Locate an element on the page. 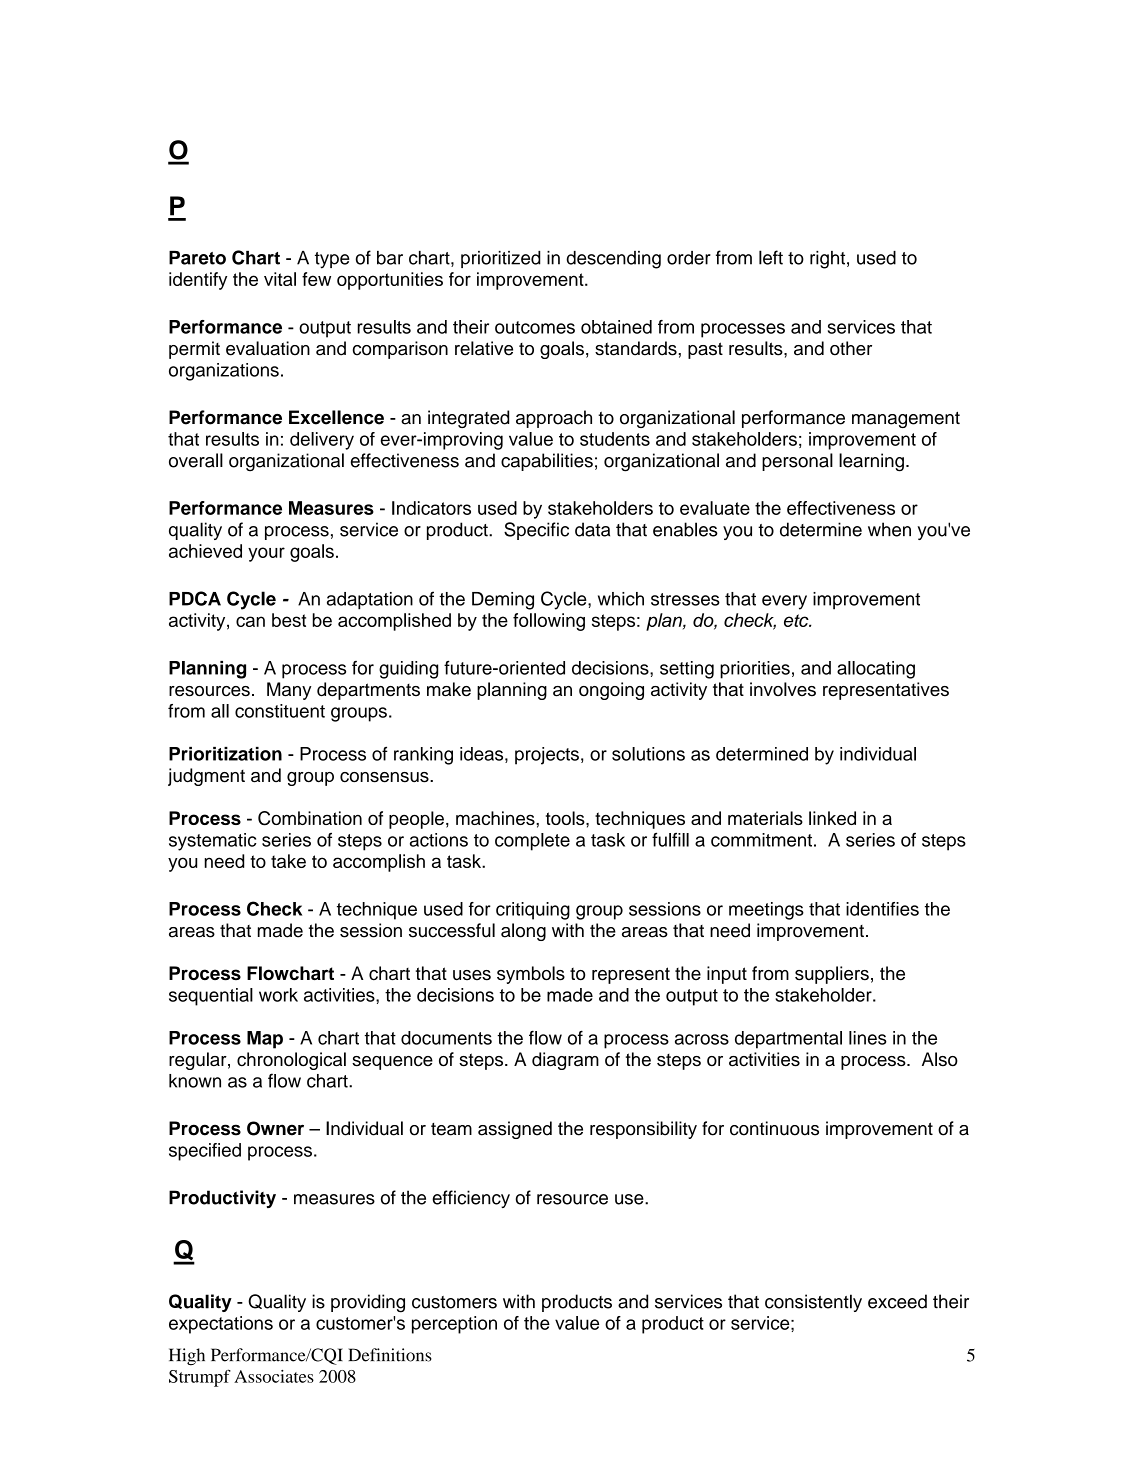  following is located at coordinates (549, 622).
